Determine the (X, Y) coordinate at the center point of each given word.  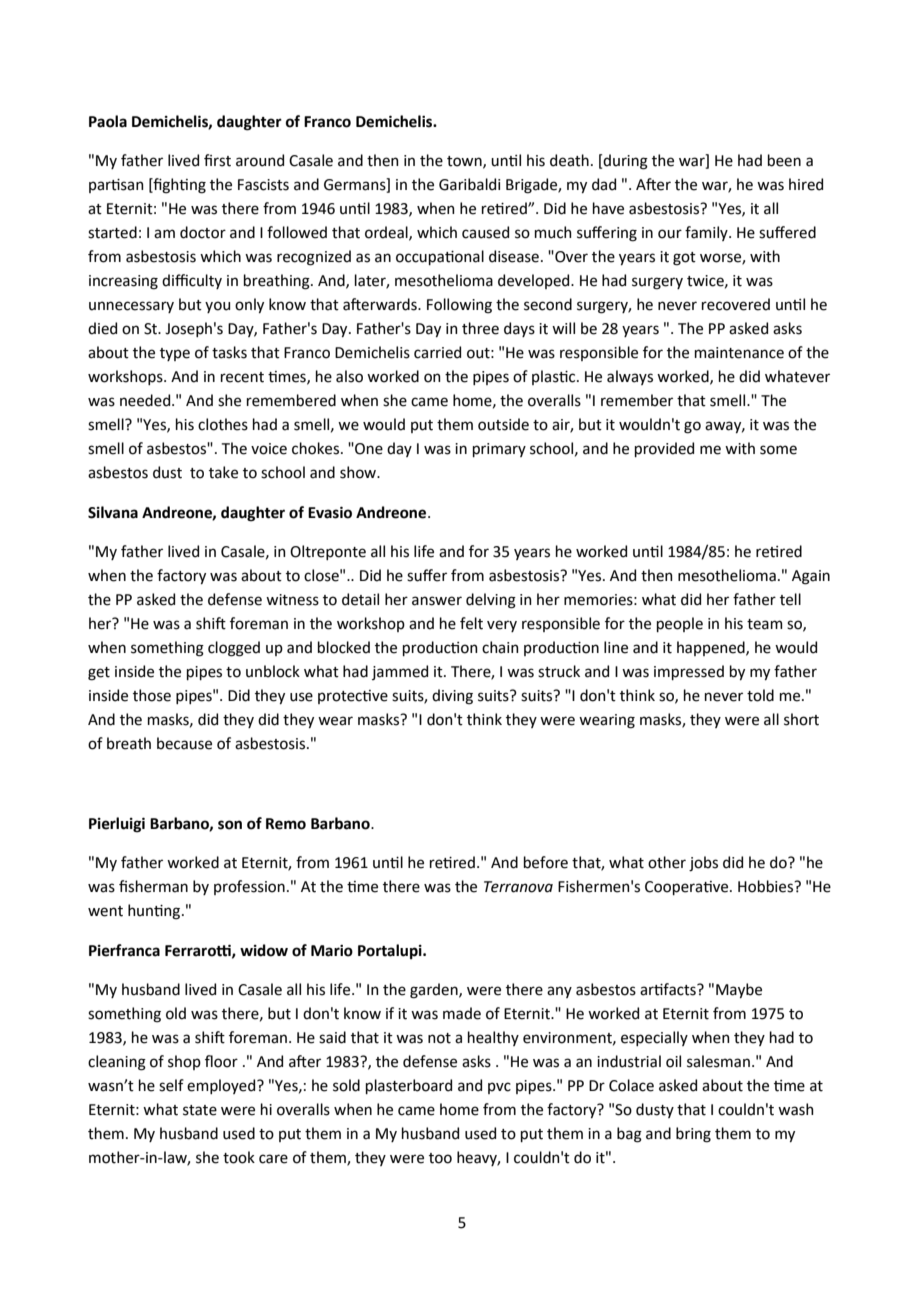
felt (471, 623)
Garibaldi (469, 184)
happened (712, 648)
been (784, 160)
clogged (234, 649)
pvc (499, 1088)
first (217, 160)
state (200, 1110)
